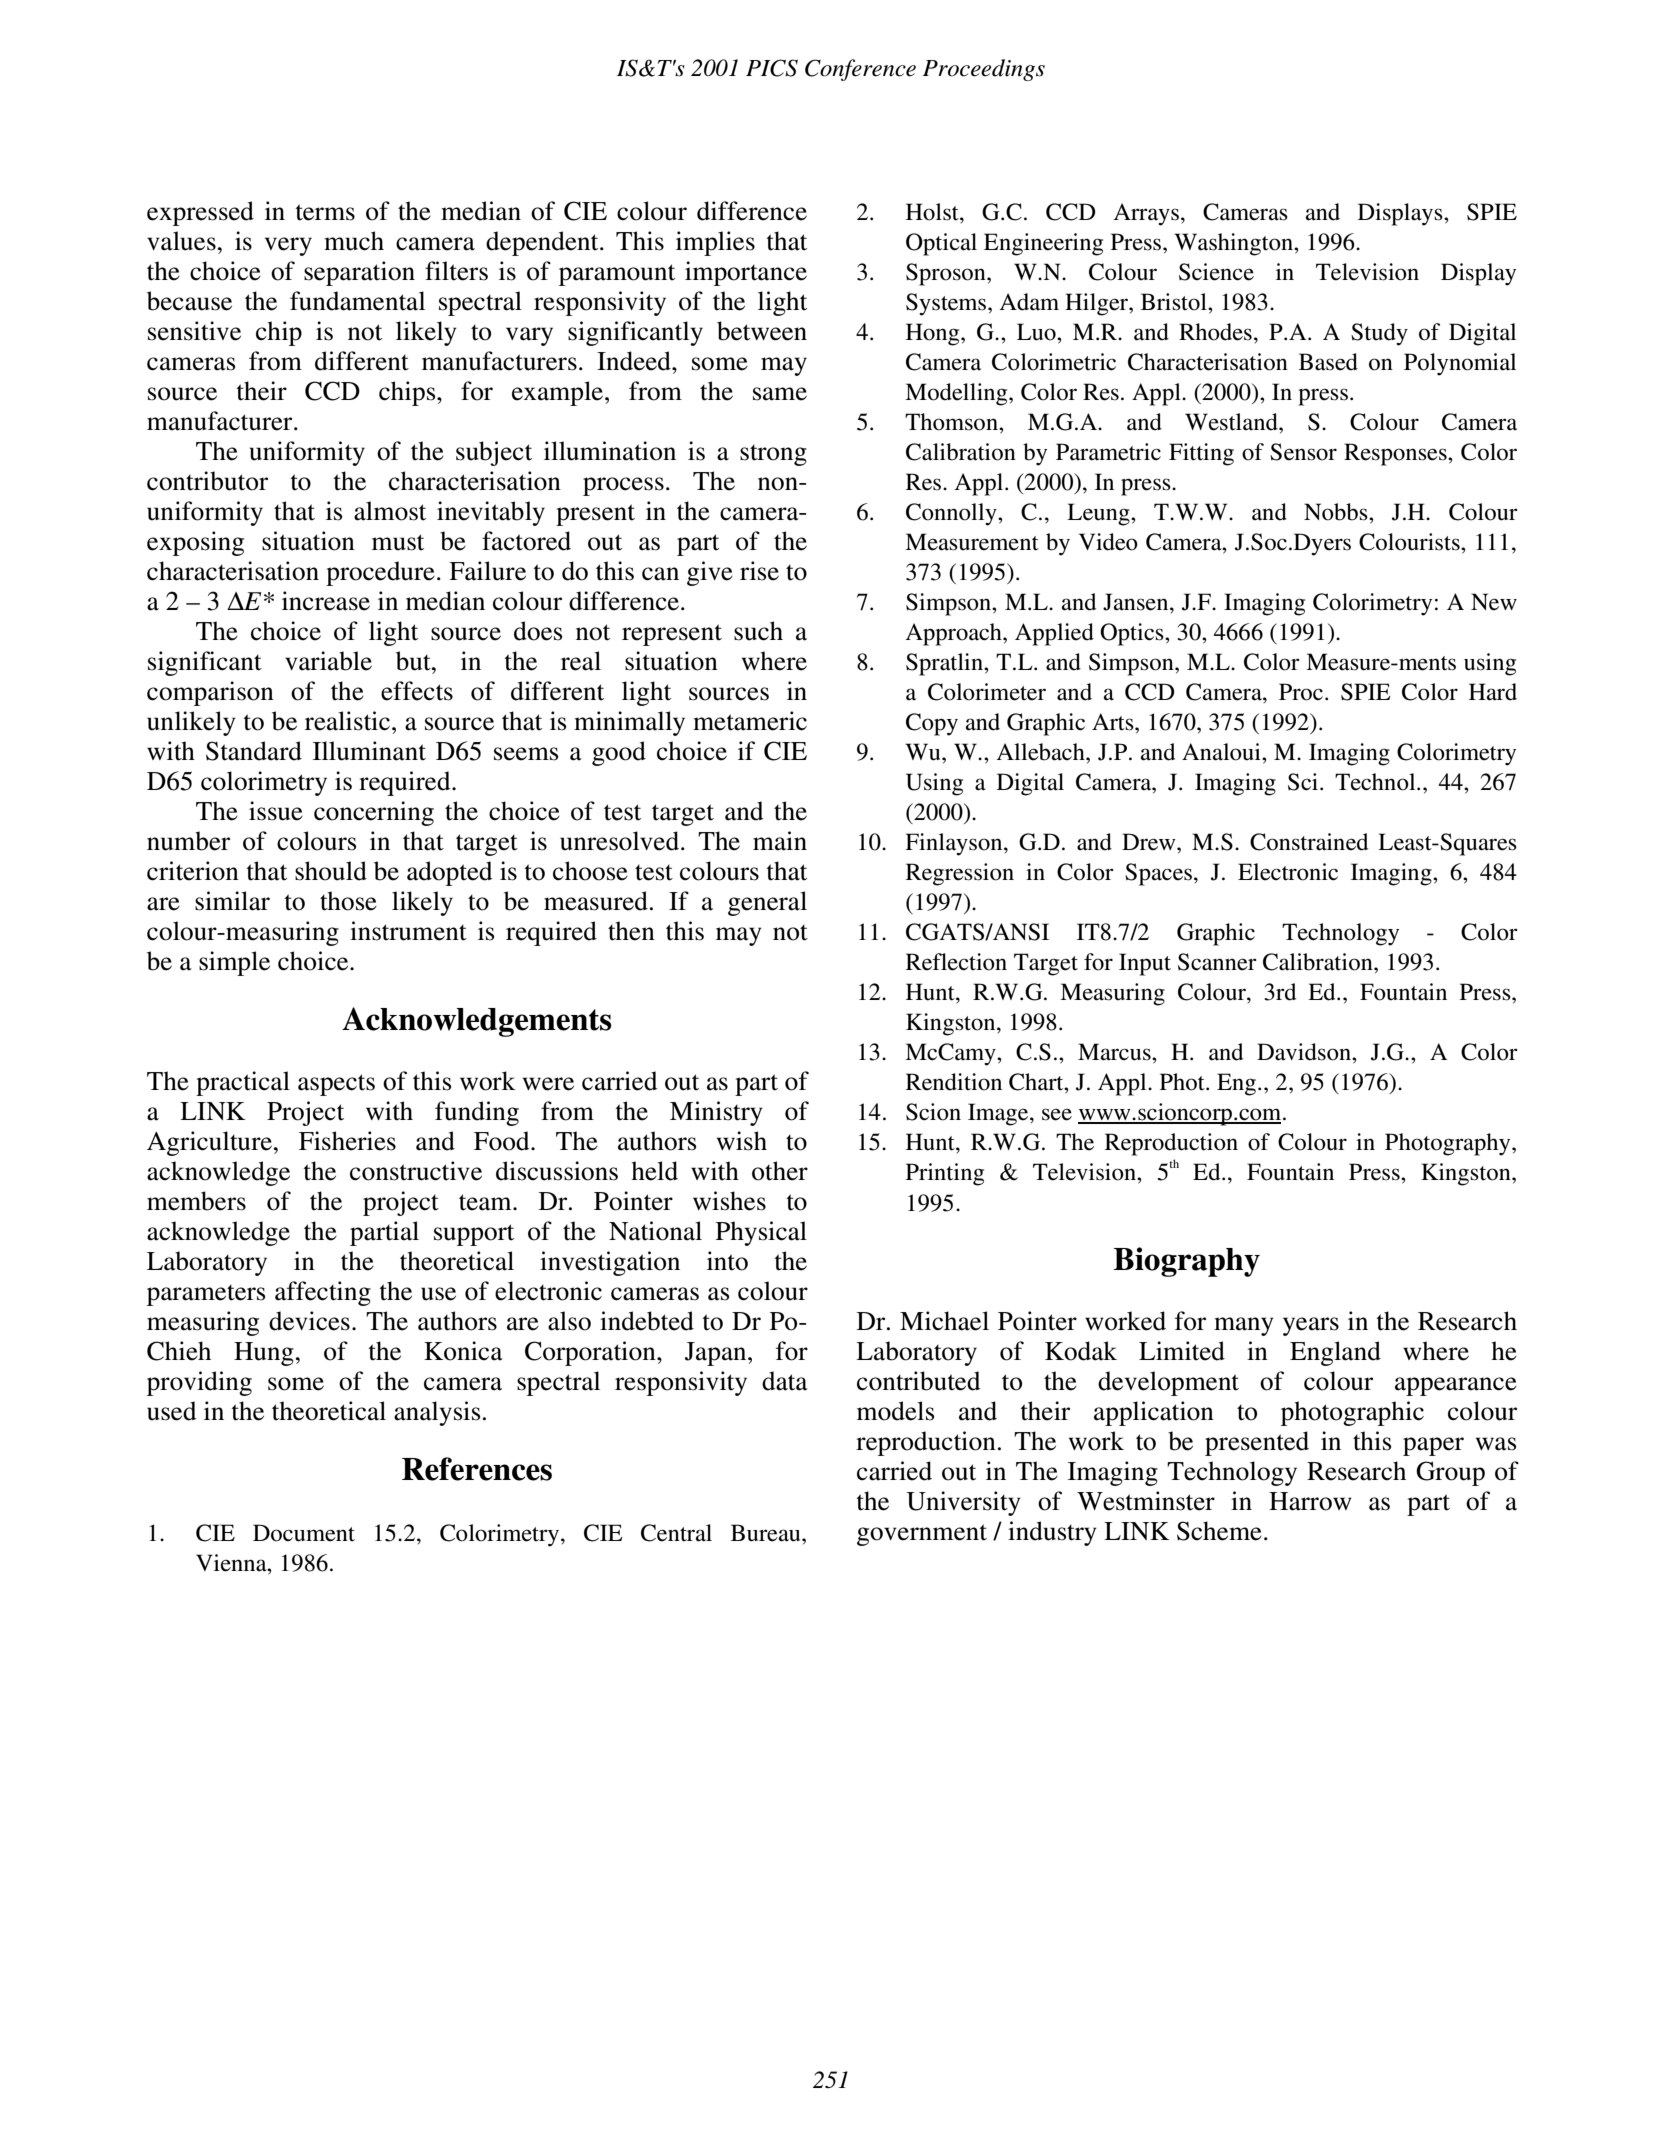 Image resolution: width=1664 pixels, height=2153 pixels. What do you see at coordinates (954, 1082) in the page?
I see `Rendition` at bounding box center [954, 1082].
